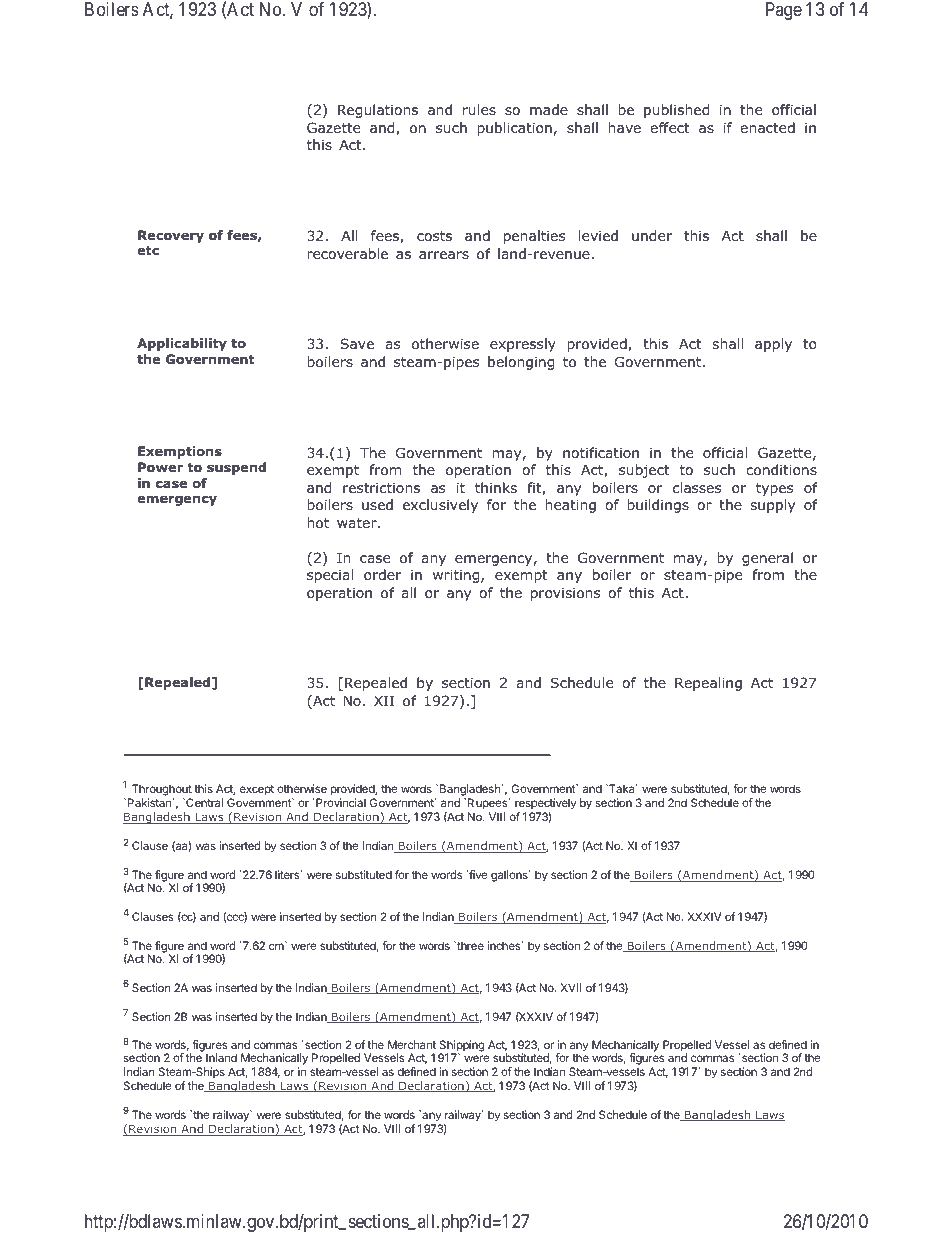  I want to click on Repealing, so click(708, 684).
